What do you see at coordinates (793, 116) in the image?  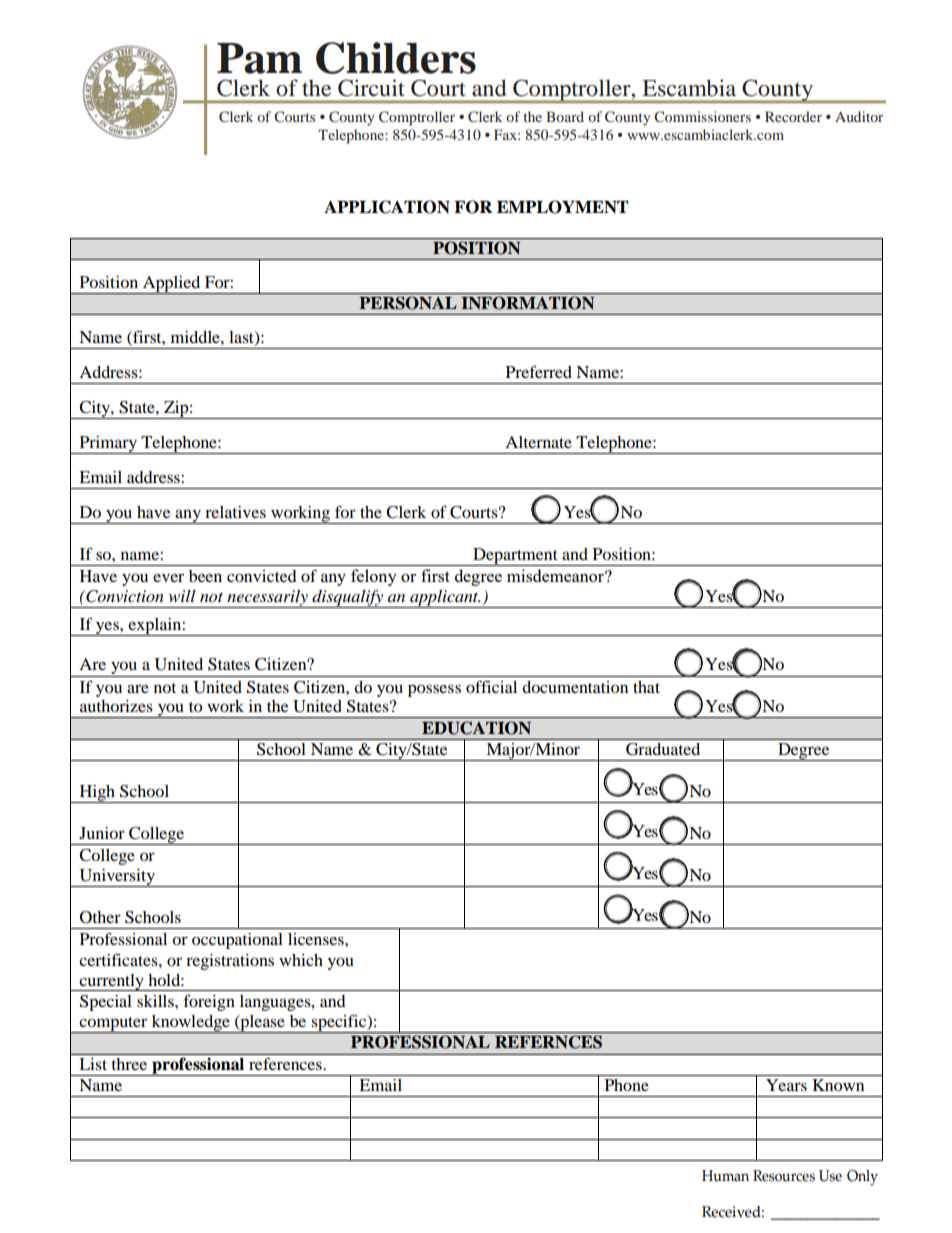 I see `Recorder` at bounding box center [793, 116].
